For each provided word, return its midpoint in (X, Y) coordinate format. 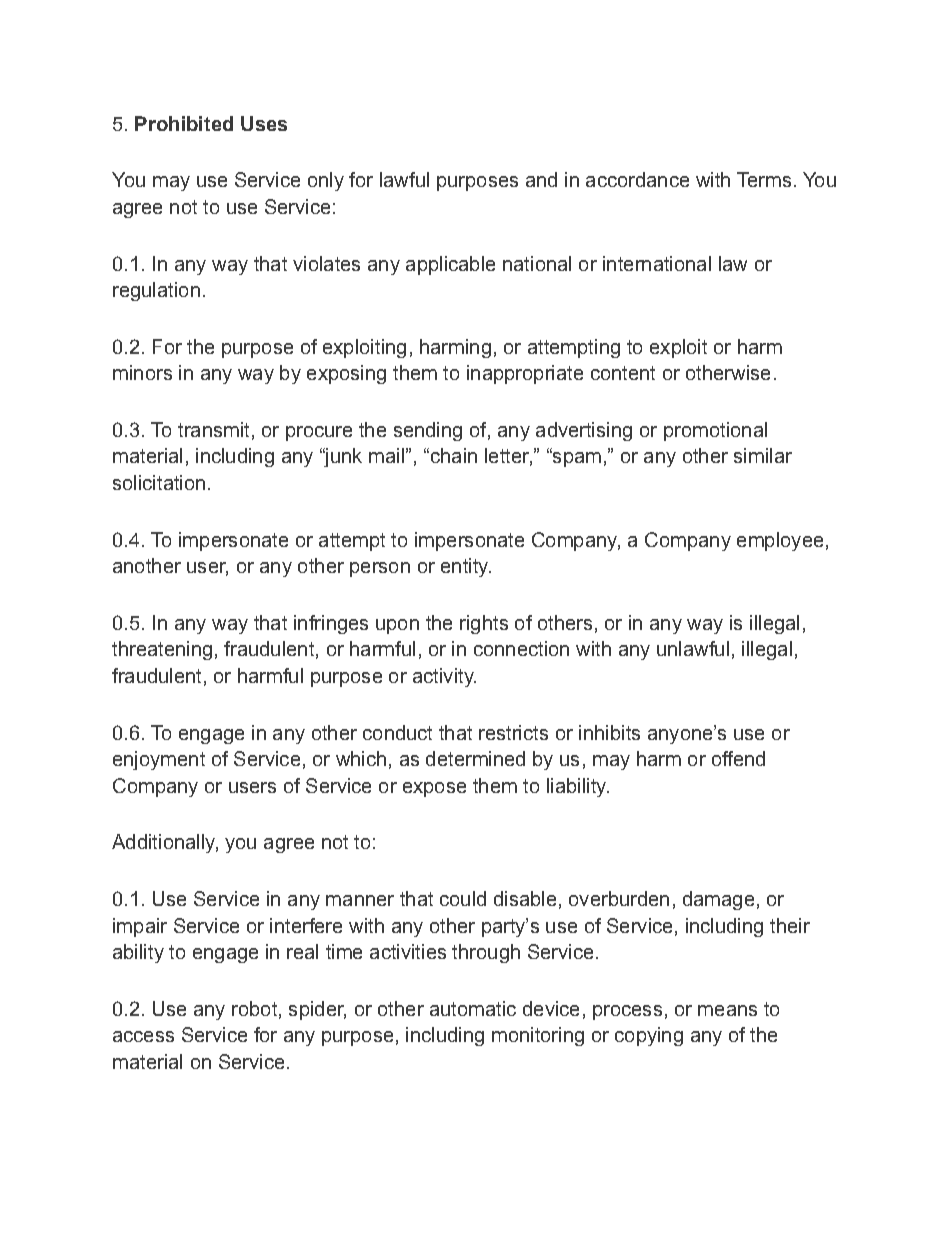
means (727, 1010)
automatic (473, 1008)
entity (466, 567)
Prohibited (184, 123)
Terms (764, 179)
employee (780, 541)
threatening (162, 650)
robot (256, 1009)
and (541, 179)
